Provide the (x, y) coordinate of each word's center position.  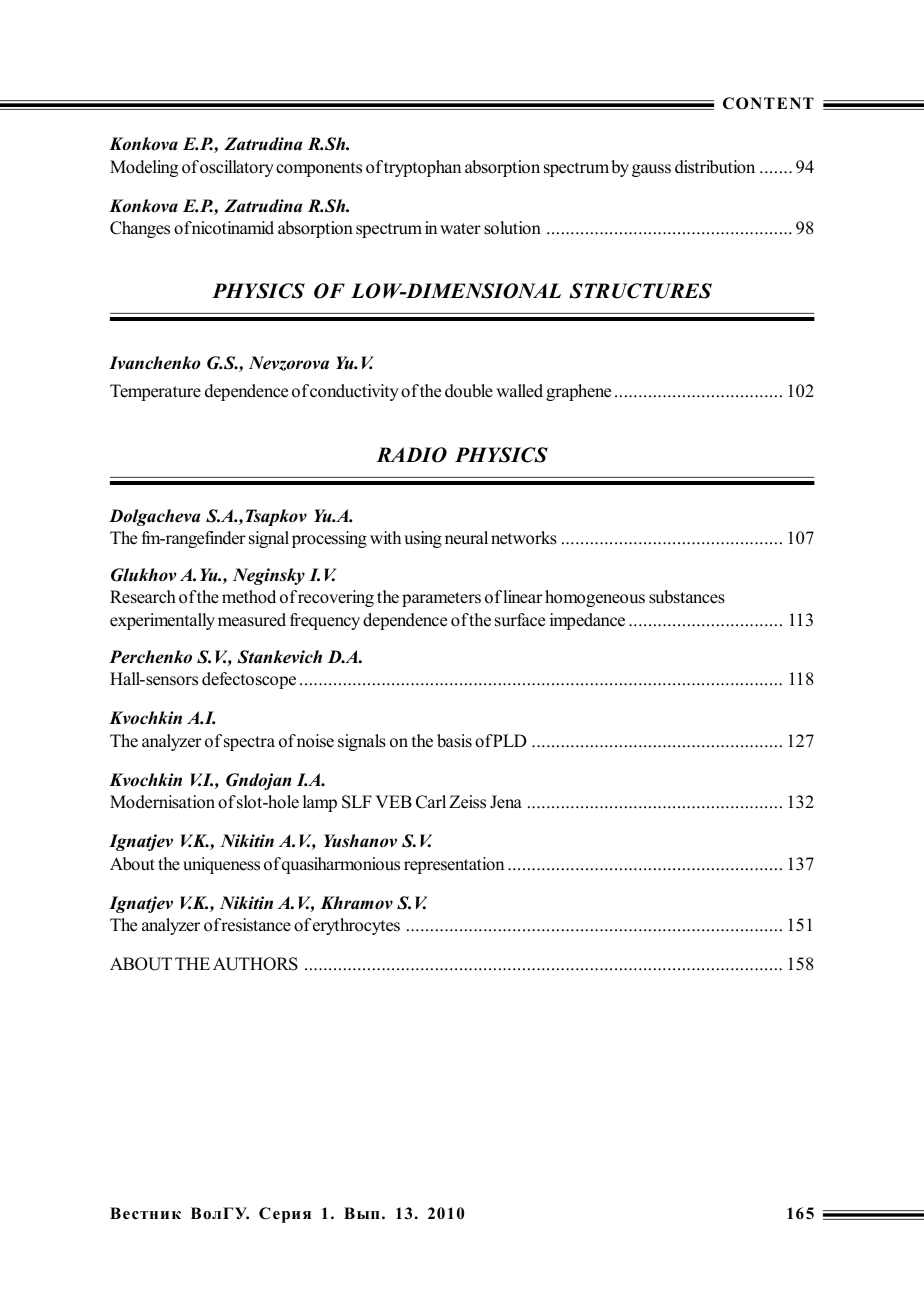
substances (687, 597)
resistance (256, 925)
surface (520, 620)
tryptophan (422, 168)
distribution (715, 167)
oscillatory (237, 168)
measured (252, 620)
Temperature (155, 392)
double (469, 391)
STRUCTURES (640, 291)
